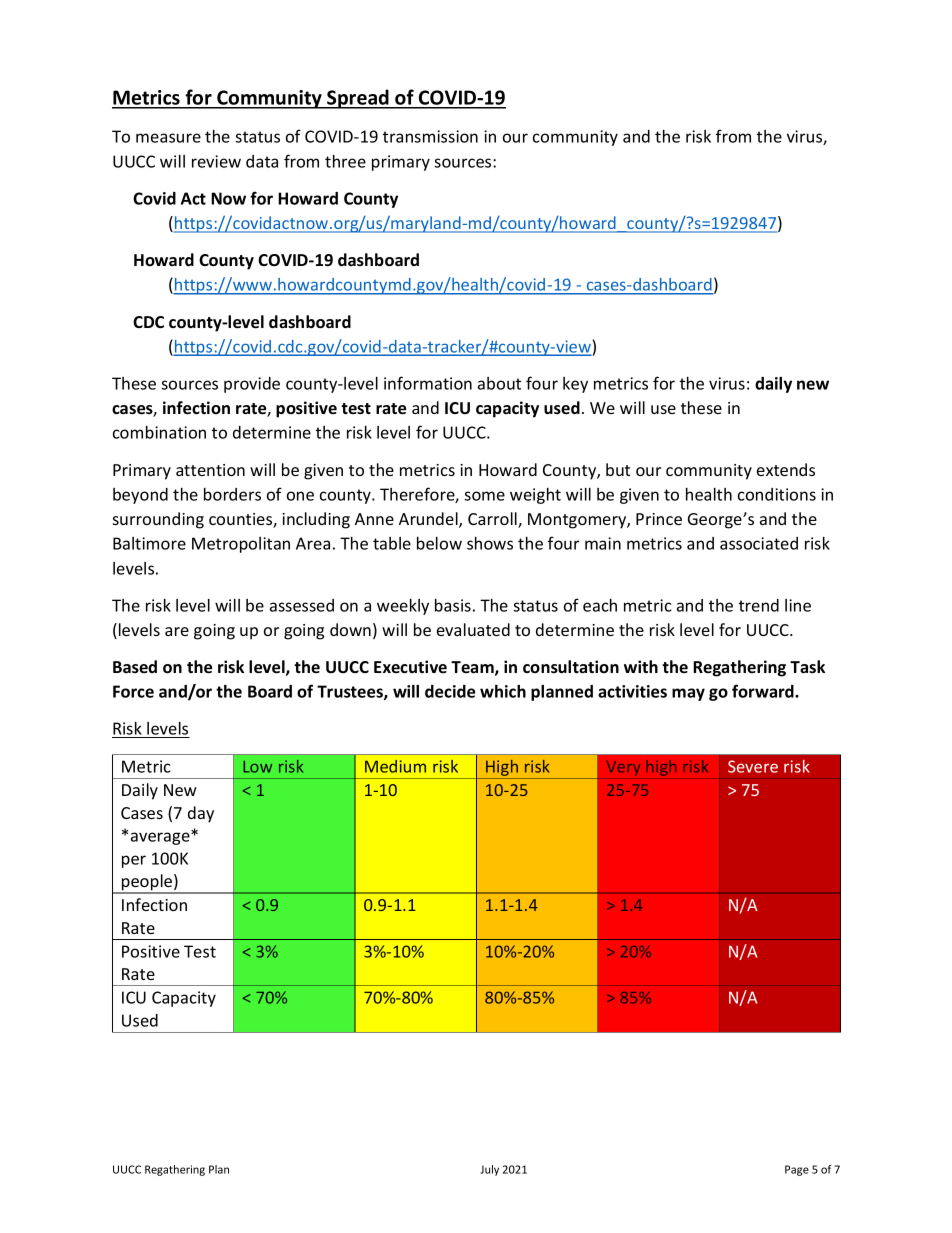 This screenshot has width=952, height=1233. I want to click on Medium, so click(395, 766).
